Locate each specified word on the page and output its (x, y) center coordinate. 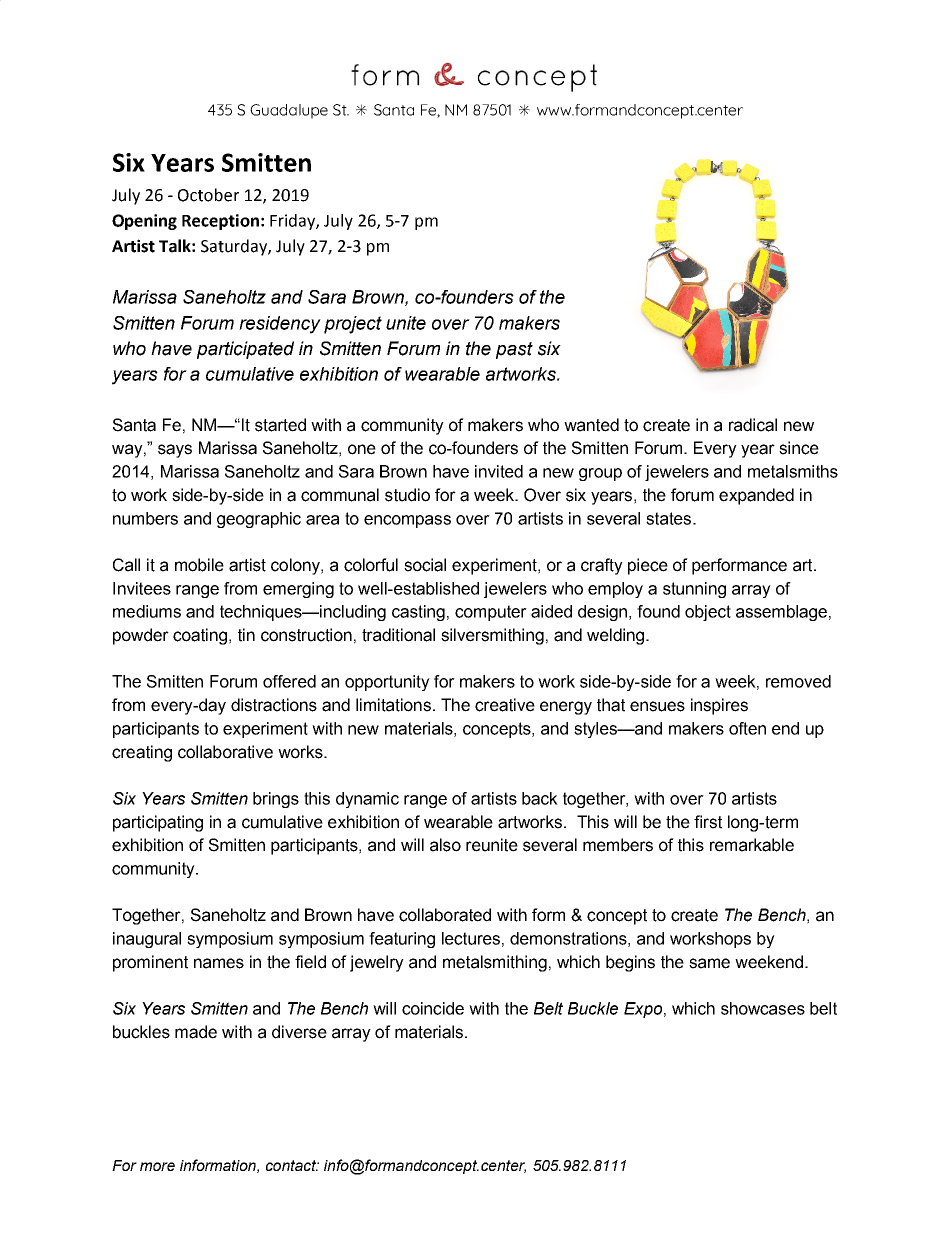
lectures (471, 938)
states (670, 518)
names (219, 963)
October (208, 195)
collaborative (225, 752)
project (353, 325)
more (157, 1166)
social (425, 565)
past (514, 350)
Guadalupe (289, 111)
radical (753, 425)
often (747, 728)
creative (505, 705)
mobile (199, 565)
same (709, 963)
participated (245, 350)
